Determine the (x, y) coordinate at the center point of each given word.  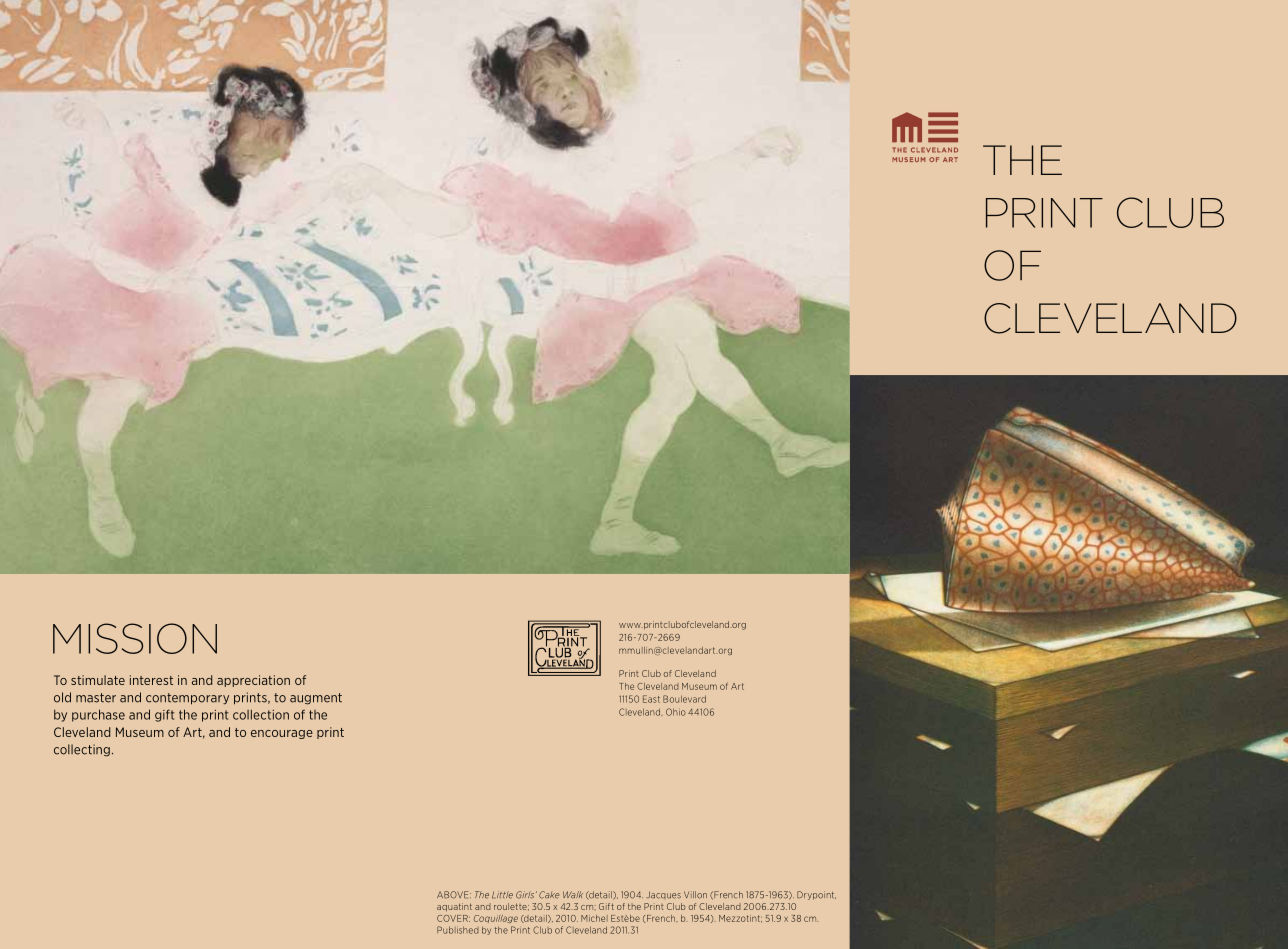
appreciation (253, 681)
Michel (594, 918)
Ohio (676, 712)
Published (458, 930)
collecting (82, 750)
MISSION (135, 638)
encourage (282, 734)
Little (502, 895)
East (651, 699)
